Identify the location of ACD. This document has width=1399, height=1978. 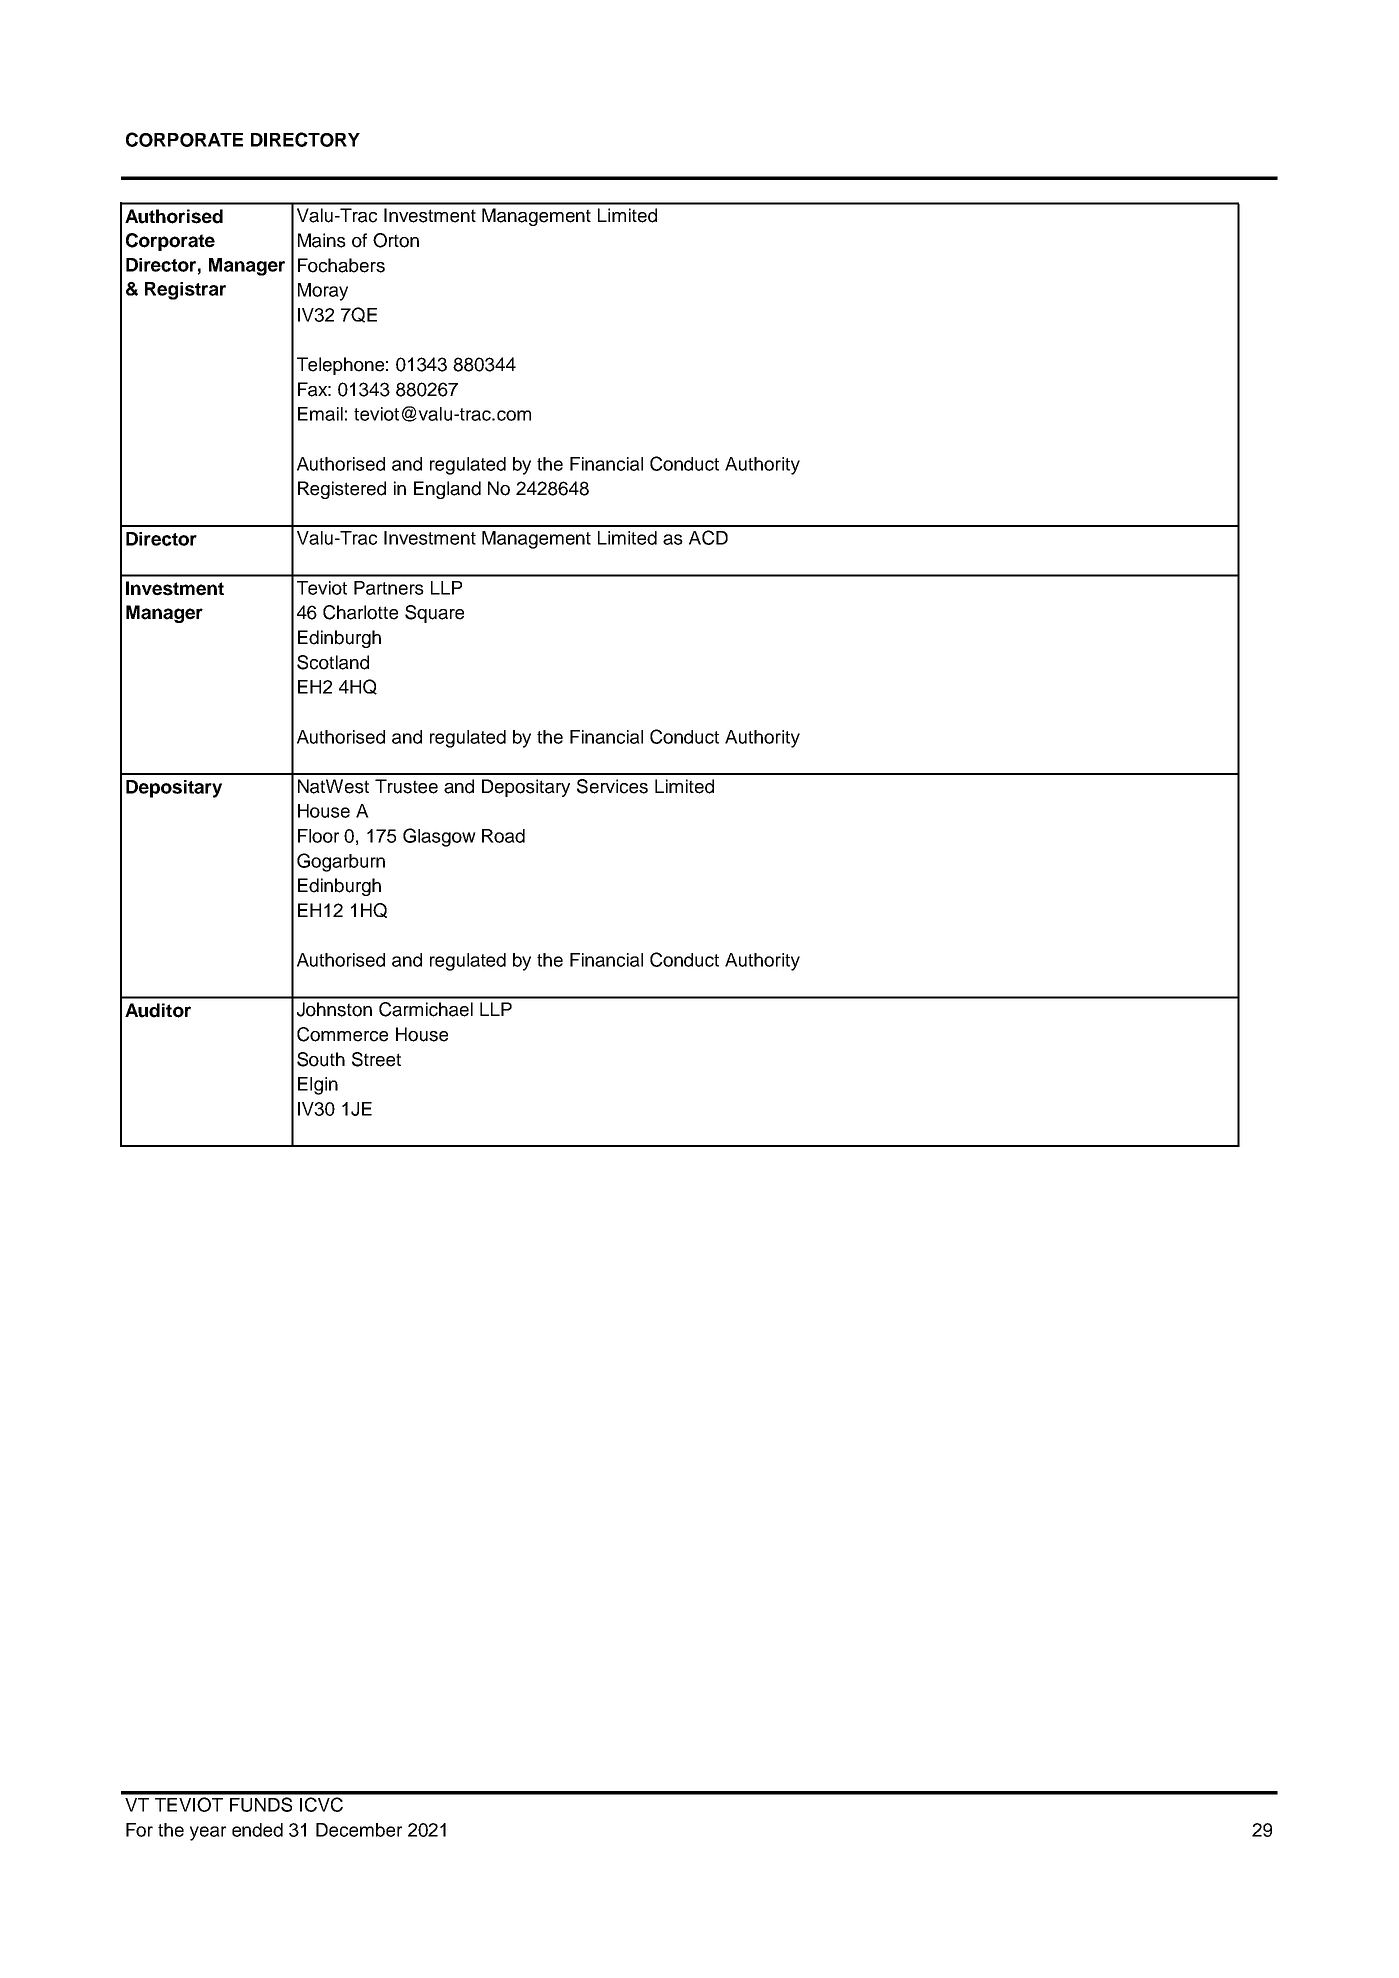
(708, 537).
